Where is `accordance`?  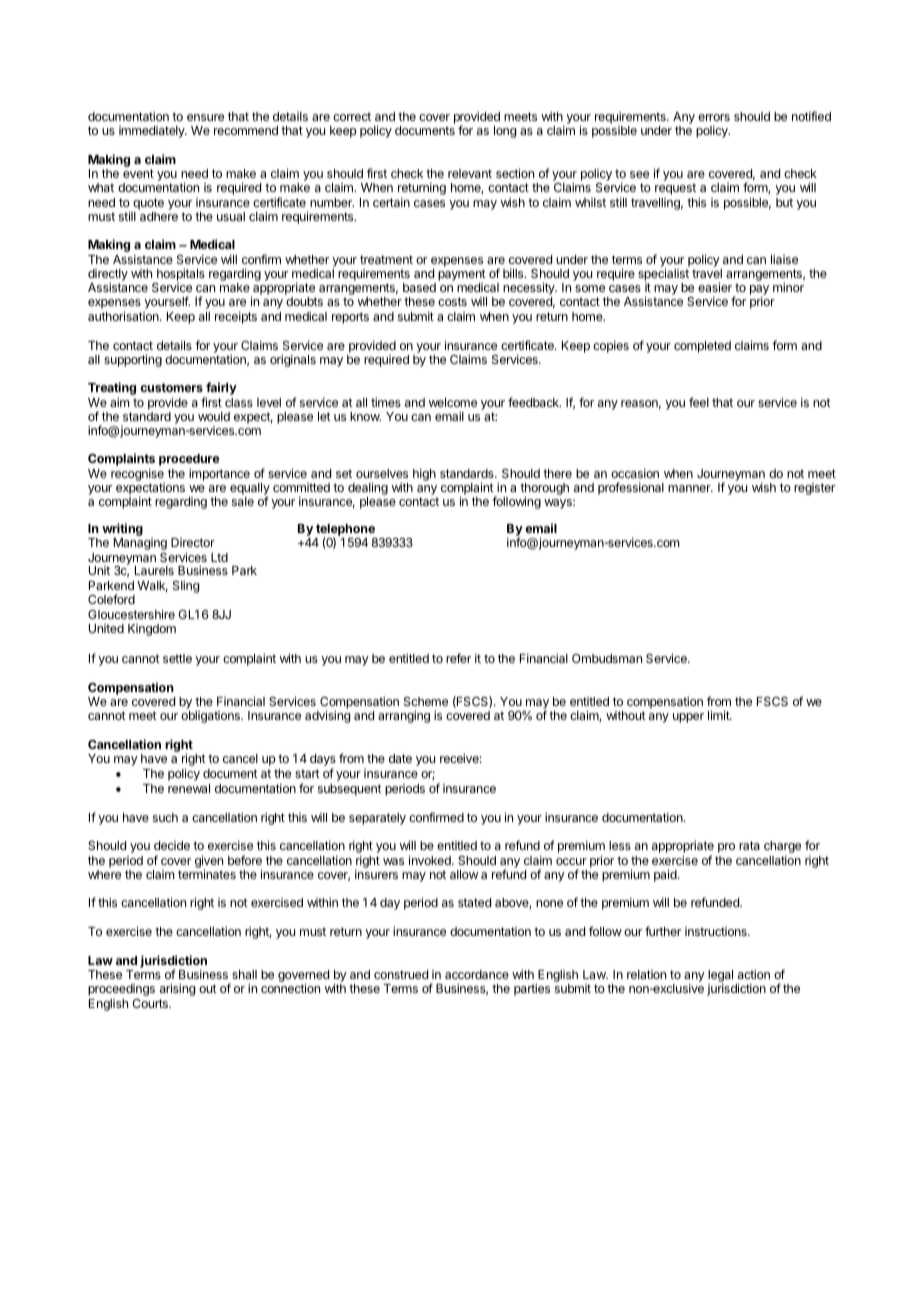
accordance is located at coordinates (477, 974).
